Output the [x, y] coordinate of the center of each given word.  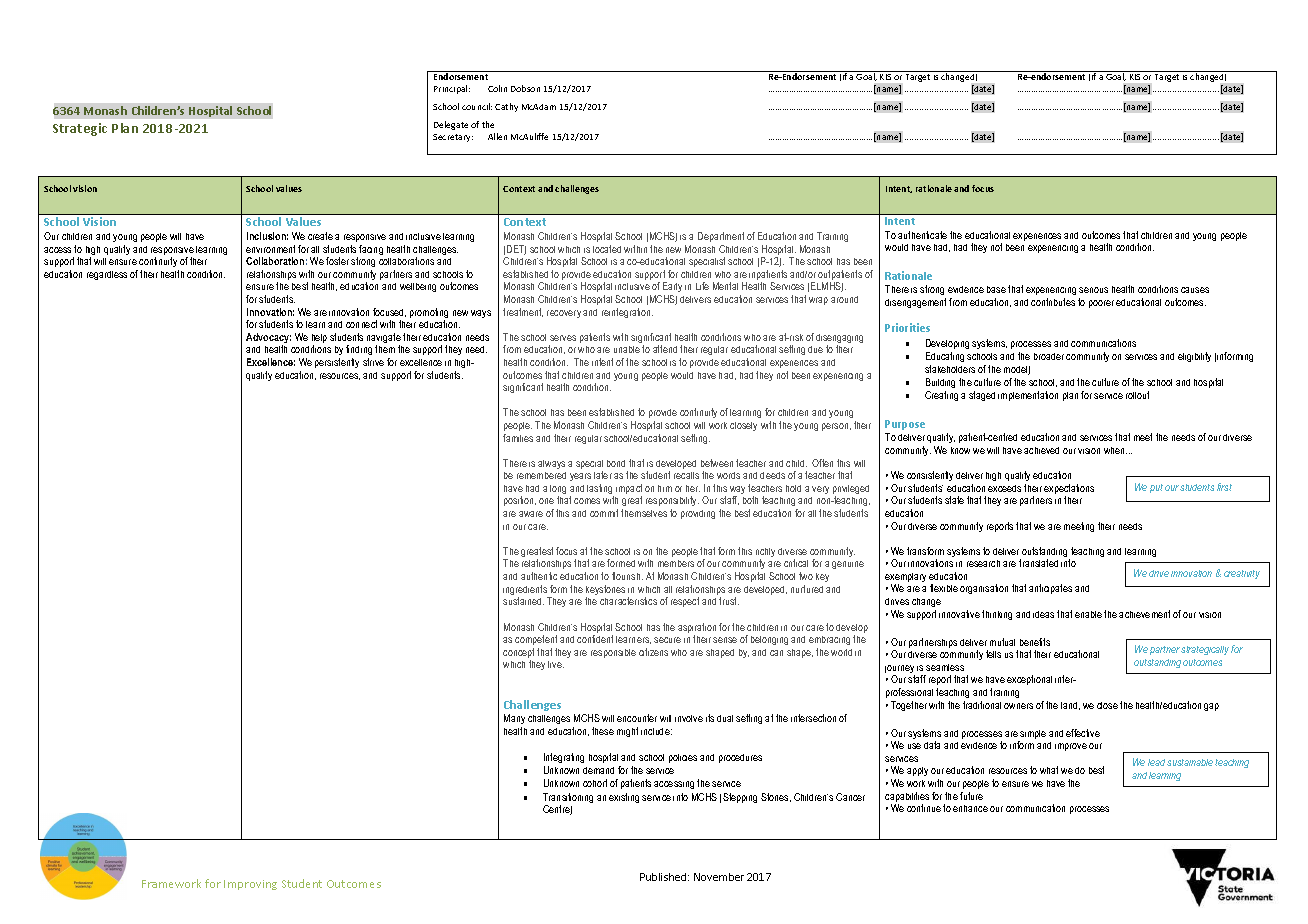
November [719, 877]
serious [1093, 290]
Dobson [525, 88]
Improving [250, 885]
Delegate [451, 125]
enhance [970, 808]
